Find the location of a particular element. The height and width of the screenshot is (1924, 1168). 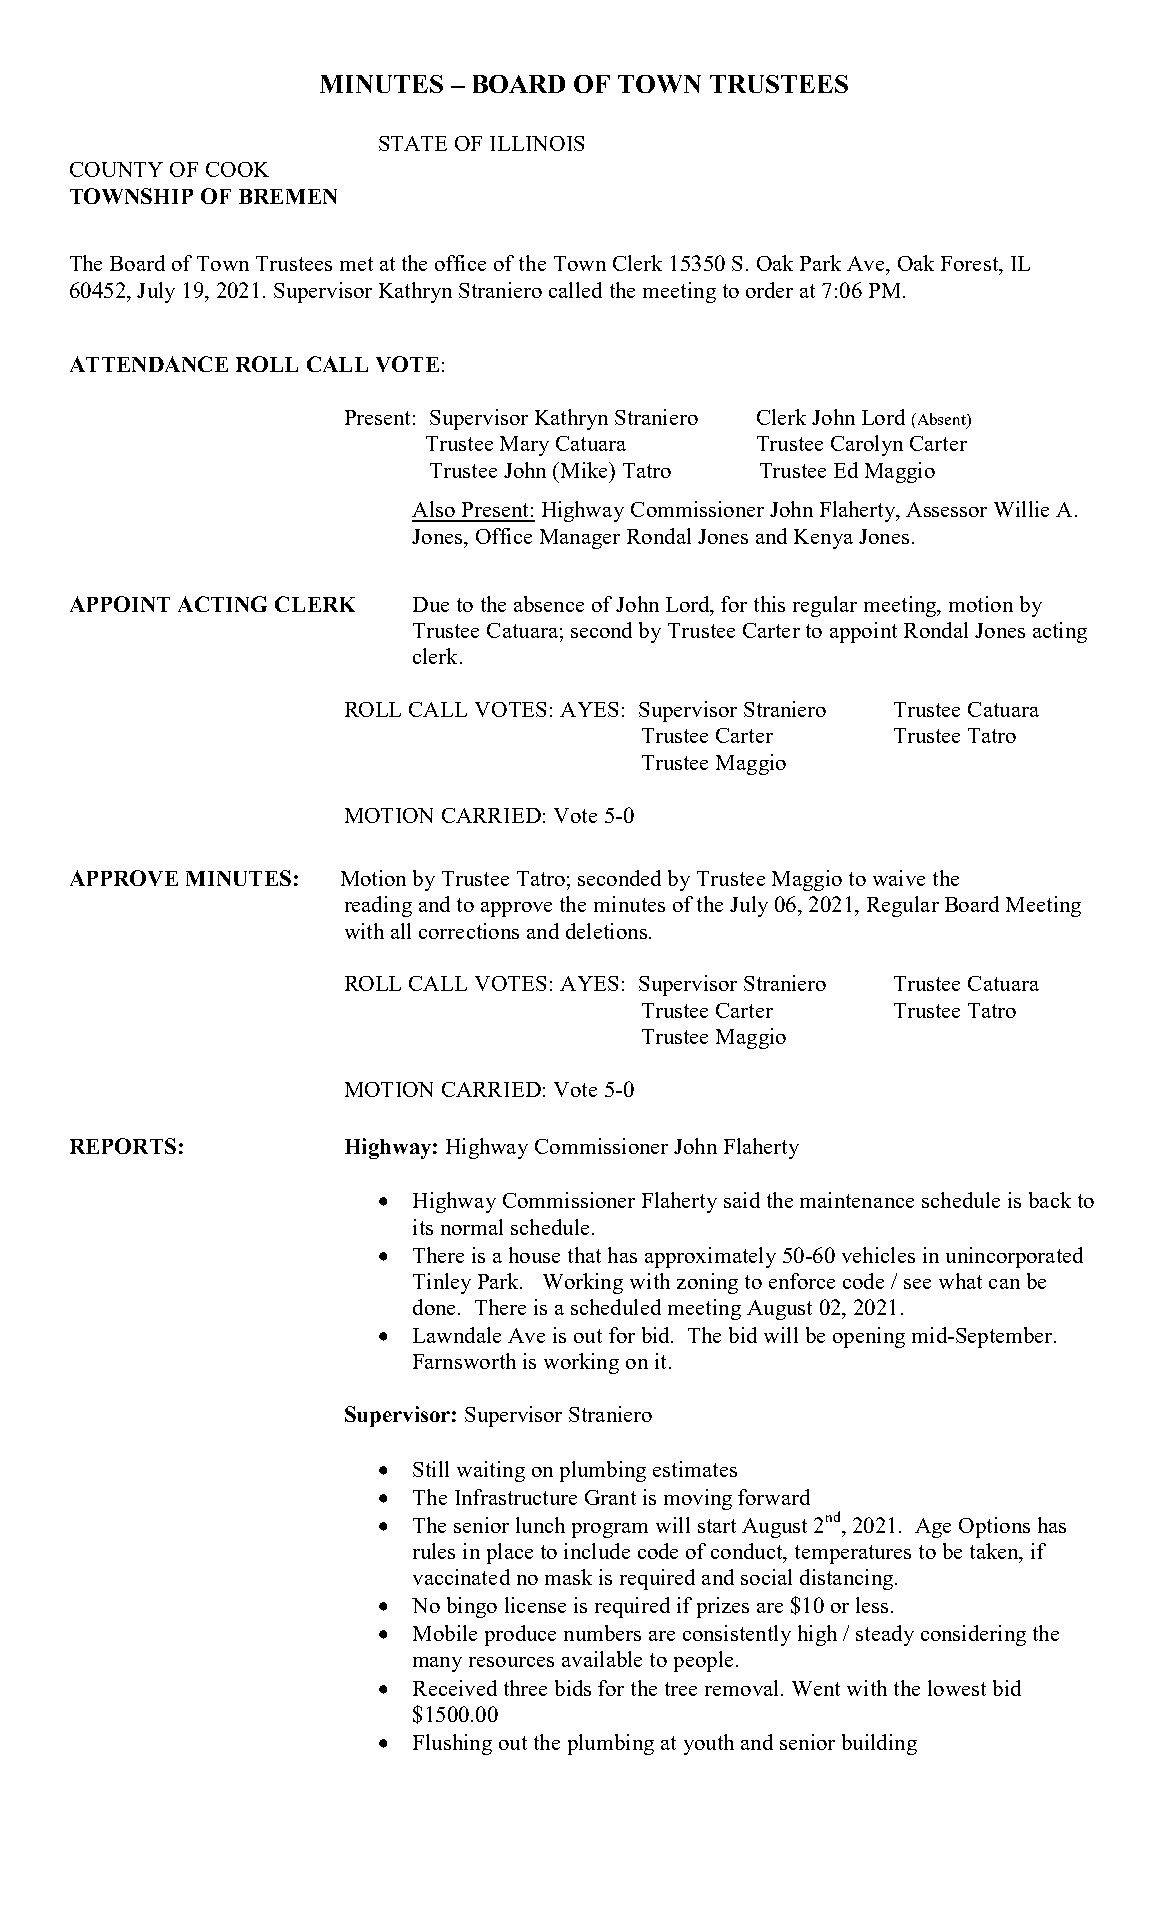

Mike is located at coordinates (584, 470).
